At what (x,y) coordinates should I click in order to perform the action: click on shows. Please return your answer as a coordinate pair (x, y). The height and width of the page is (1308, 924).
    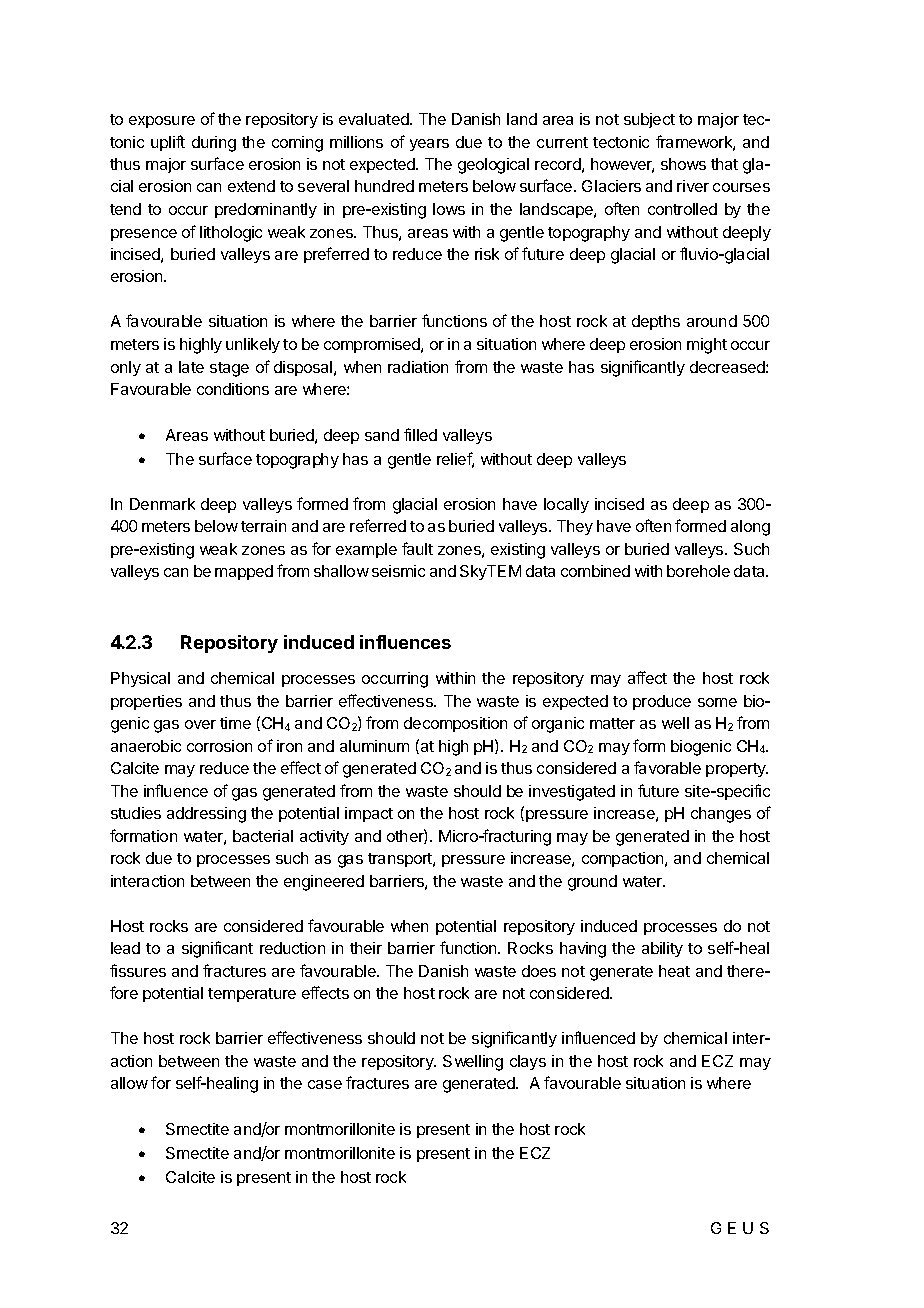
    Looking at the image, I should click on (683, 164).
